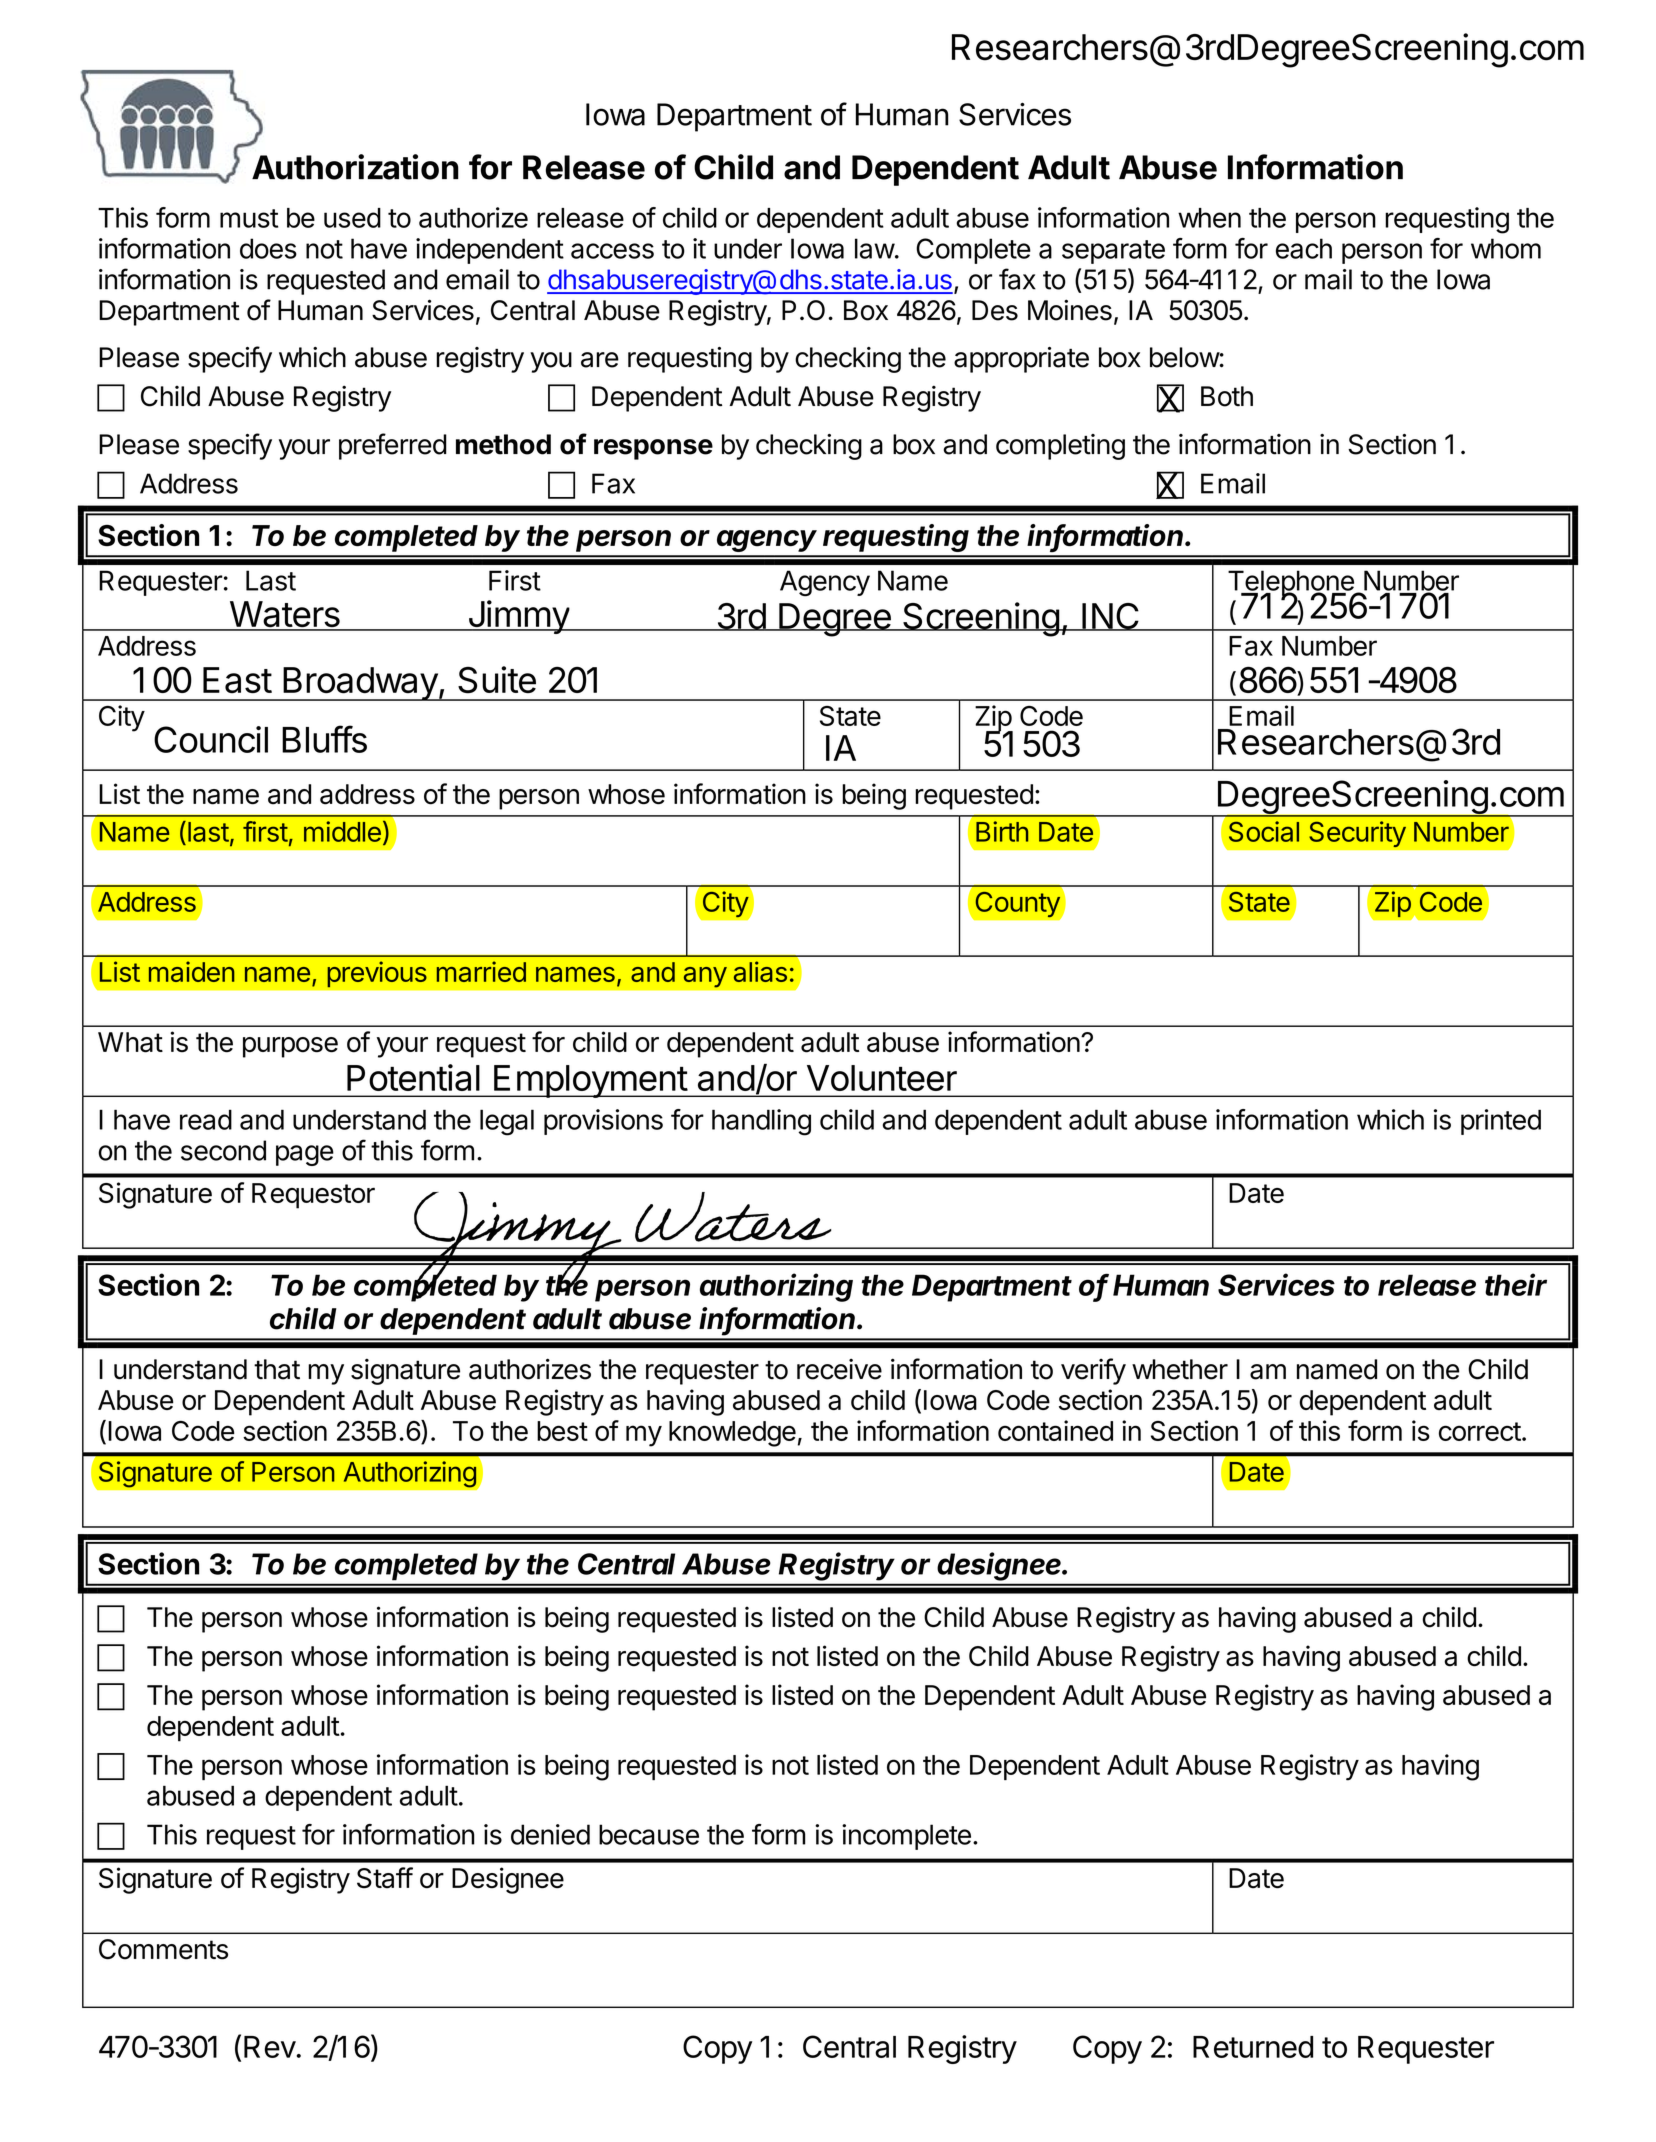 The height and width of the screenshot is (2142, 1656). I want to click on Comments, so click(163, 1949).
